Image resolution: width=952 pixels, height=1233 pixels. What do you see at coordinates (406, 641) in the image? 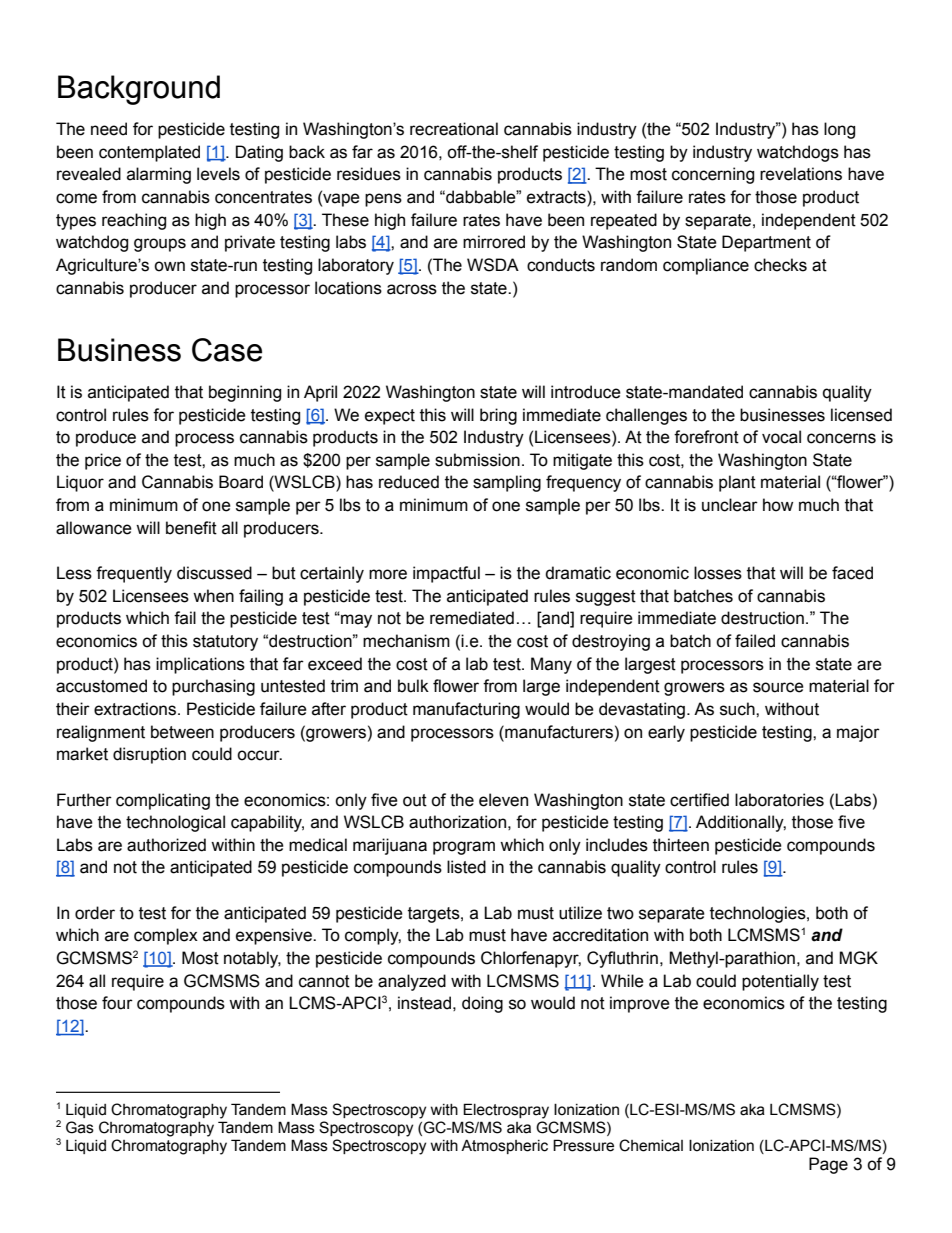
I see `mechanism` at bounding box center [406, 641].
